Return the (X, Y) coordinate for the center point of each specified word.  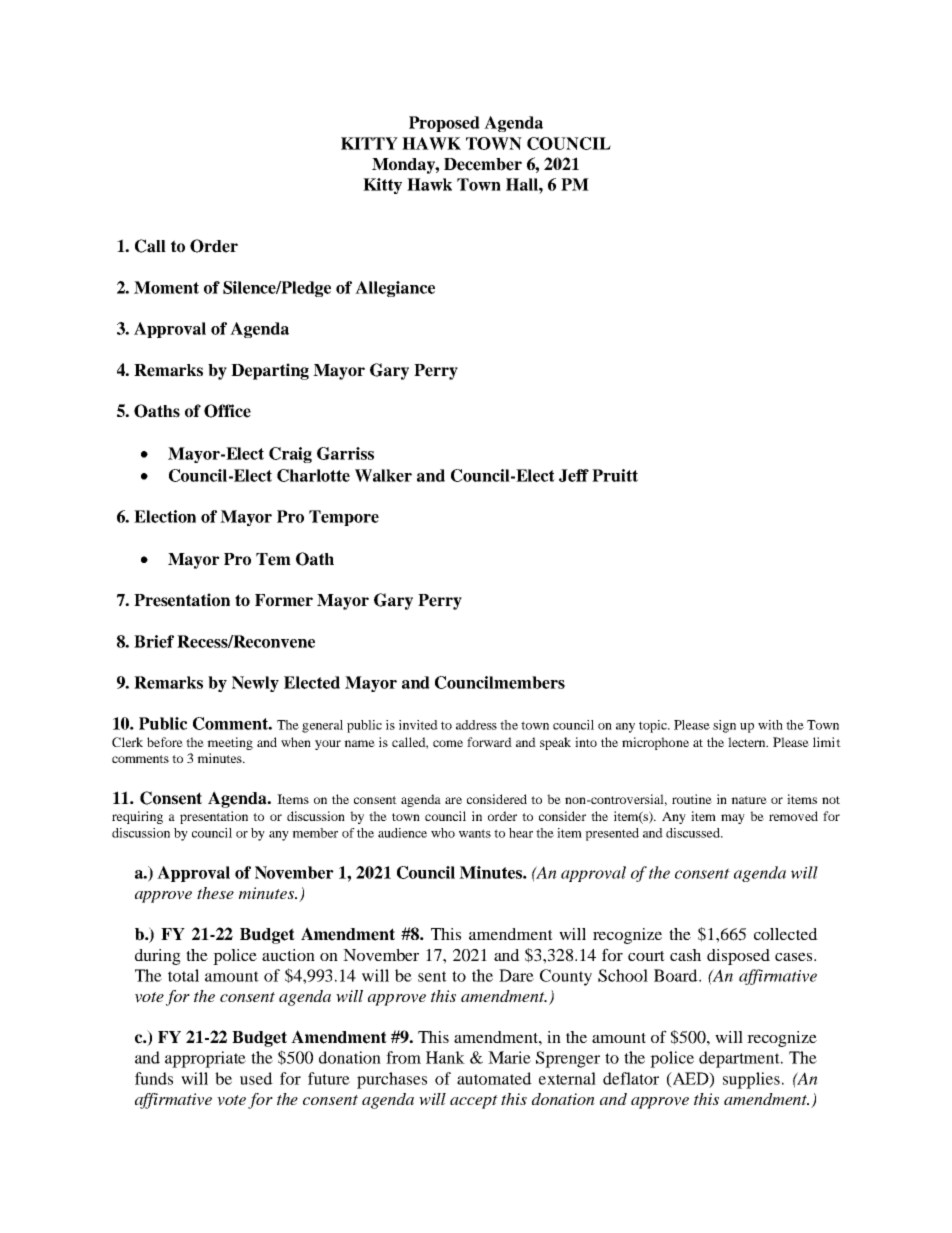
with (770, 725)
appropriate (205, 1059)
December (483, 164)
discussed (694, 833)
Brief (154, 641)
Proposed (444, 124)
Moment (166, 287)
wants (475, 833)
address (476, 725)
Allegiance (395, 289)
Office (227, 411)
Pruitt (615, 475)
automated (494, 1078)
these (215, 893)
